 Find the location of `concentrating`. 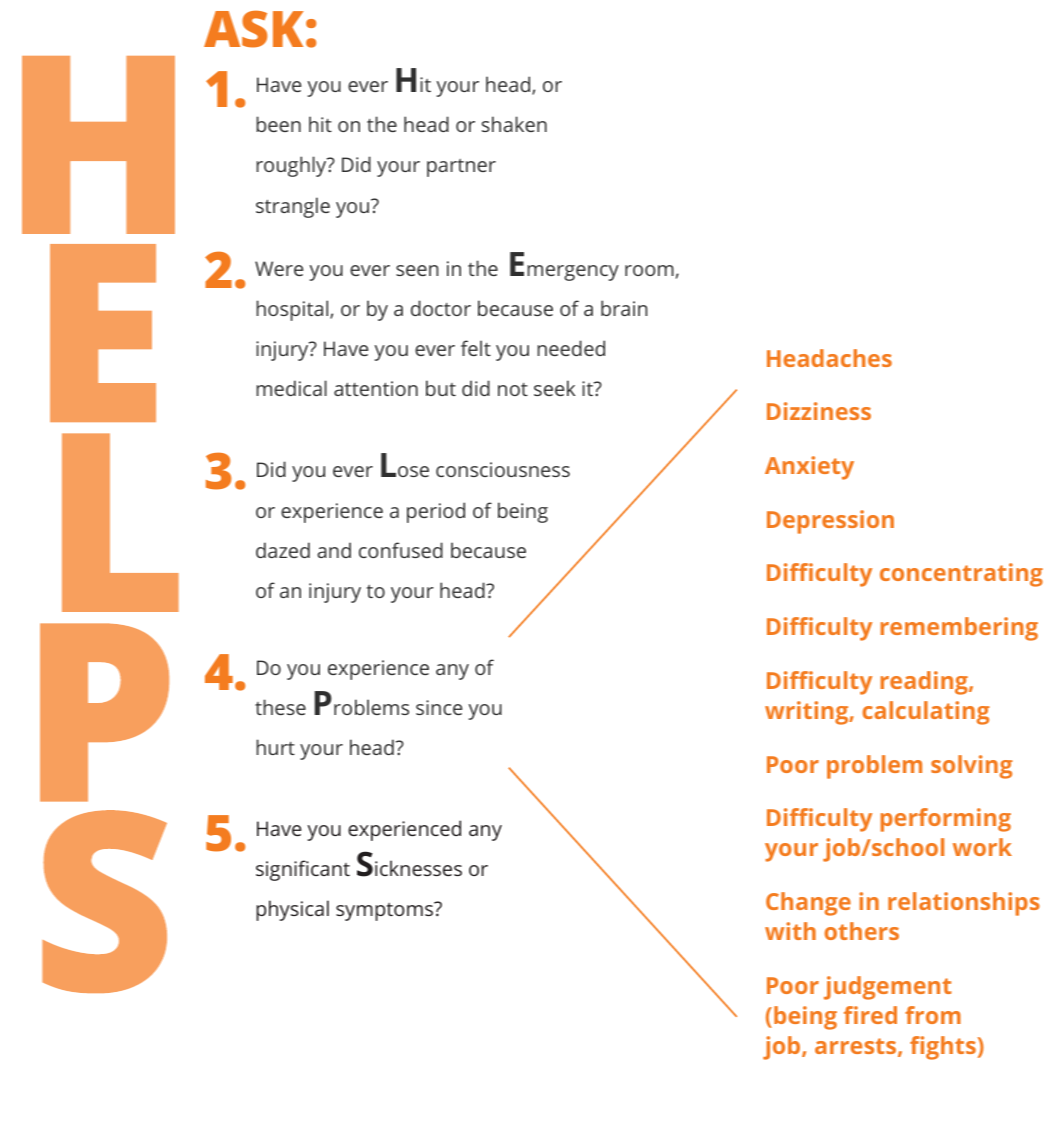

concentrating is located at coordinates (961, 575).
